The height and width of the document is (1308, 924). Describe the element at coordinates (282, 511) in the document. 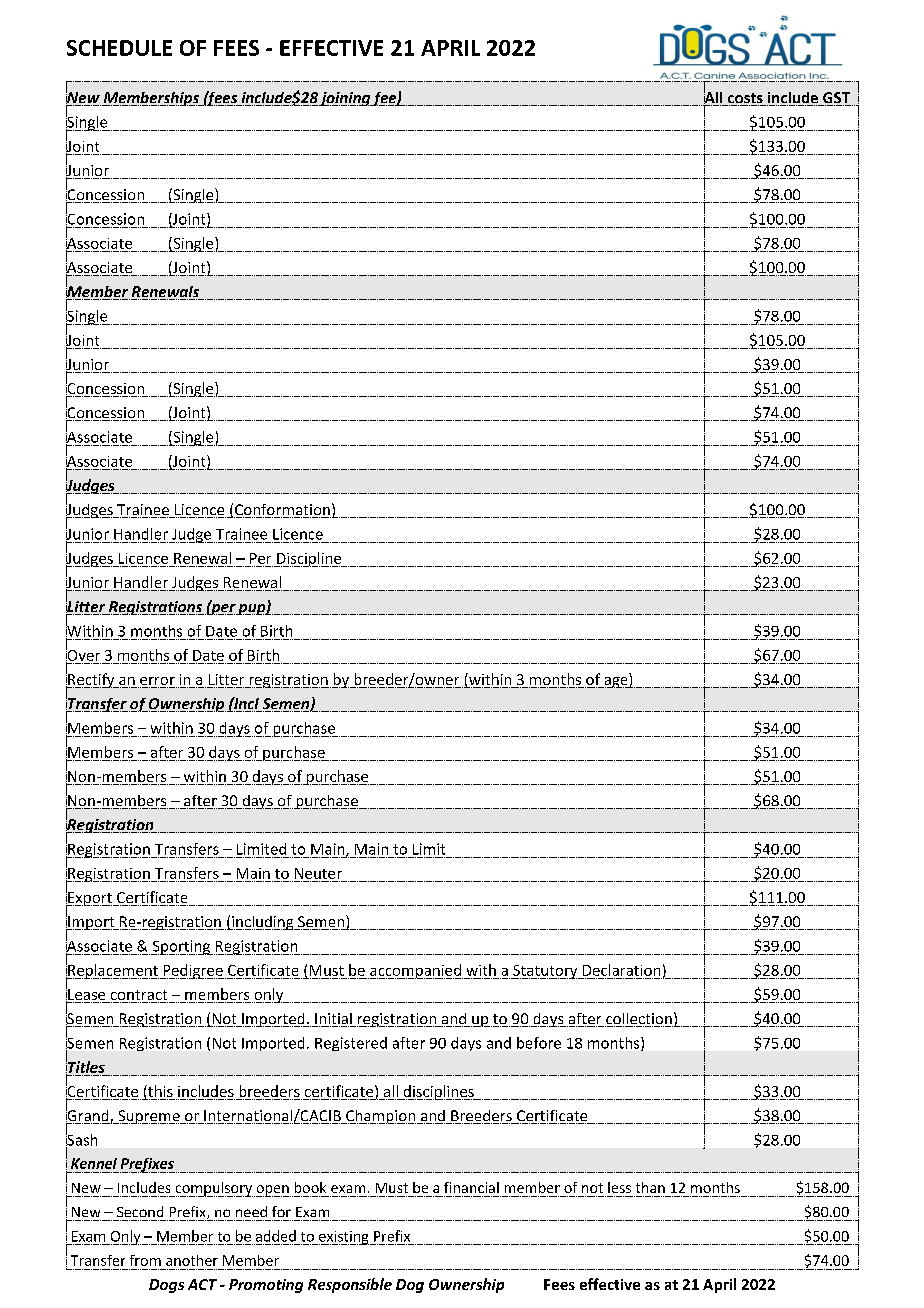

I see `Conformation` at that location.
